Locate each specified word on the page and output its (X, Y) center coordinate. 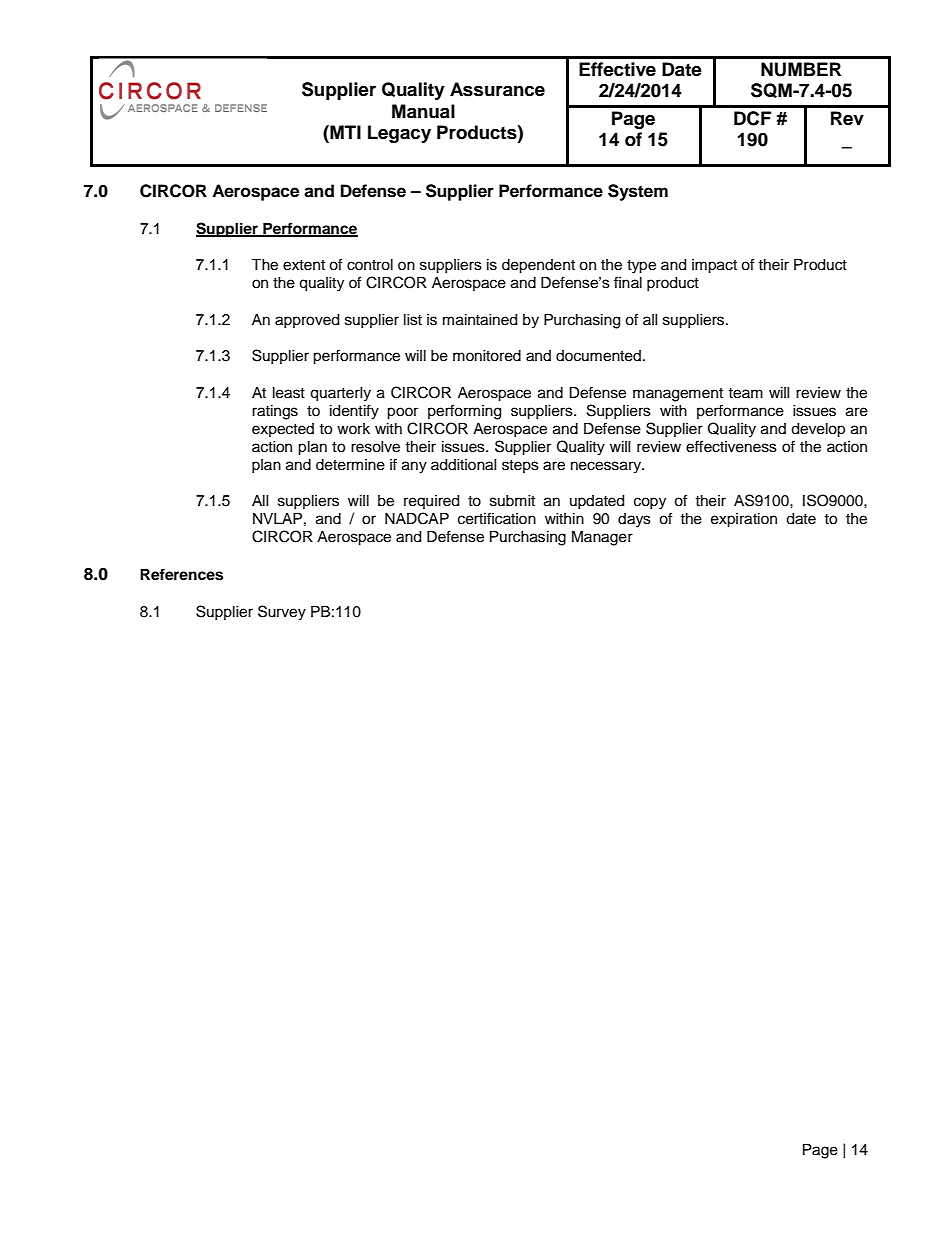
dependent (538, 266)
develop (818, 430)
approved (307, 321)
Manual (423, 111)
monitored (487, 356)
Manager (602, 538)
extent (304, 265)
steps (520, 466)
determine (350, 465)
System (638, 192)
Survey (282, 613)
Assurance (497, 89)
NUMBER (801, 69)
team (745, 393)
